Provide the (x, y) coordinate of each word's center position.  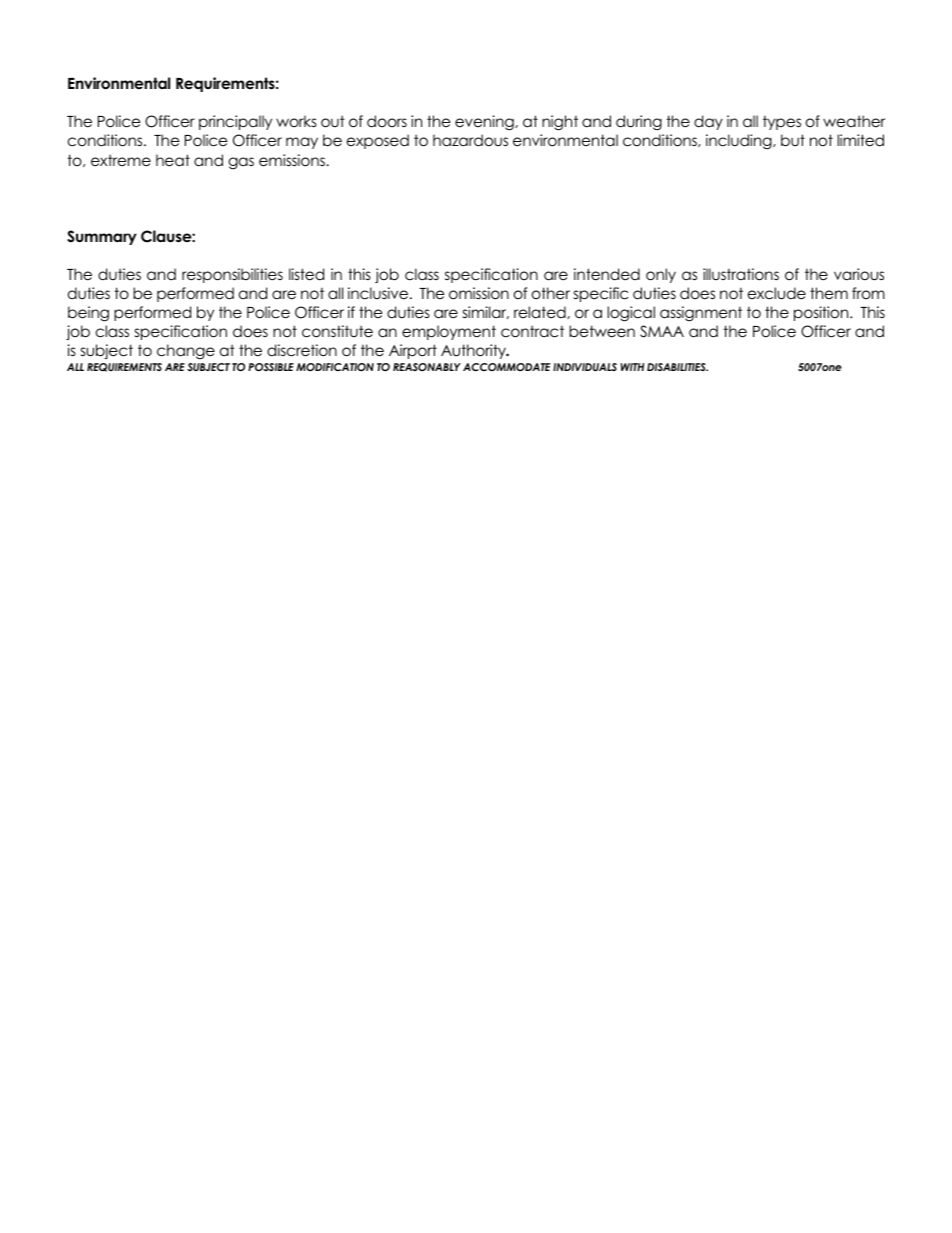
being (88, 314)
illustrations (741, 274)
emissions (293, 160)
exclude (777, 293)
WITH (632, 367)
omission (479, 293)
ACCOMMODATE (506, 367)
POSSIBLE (271, 367)
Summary (102, 237)
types (782, 123)
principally (235, 122)
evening (485, 123)
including (740, 141)
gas (241, 163)
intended (607, 274)
